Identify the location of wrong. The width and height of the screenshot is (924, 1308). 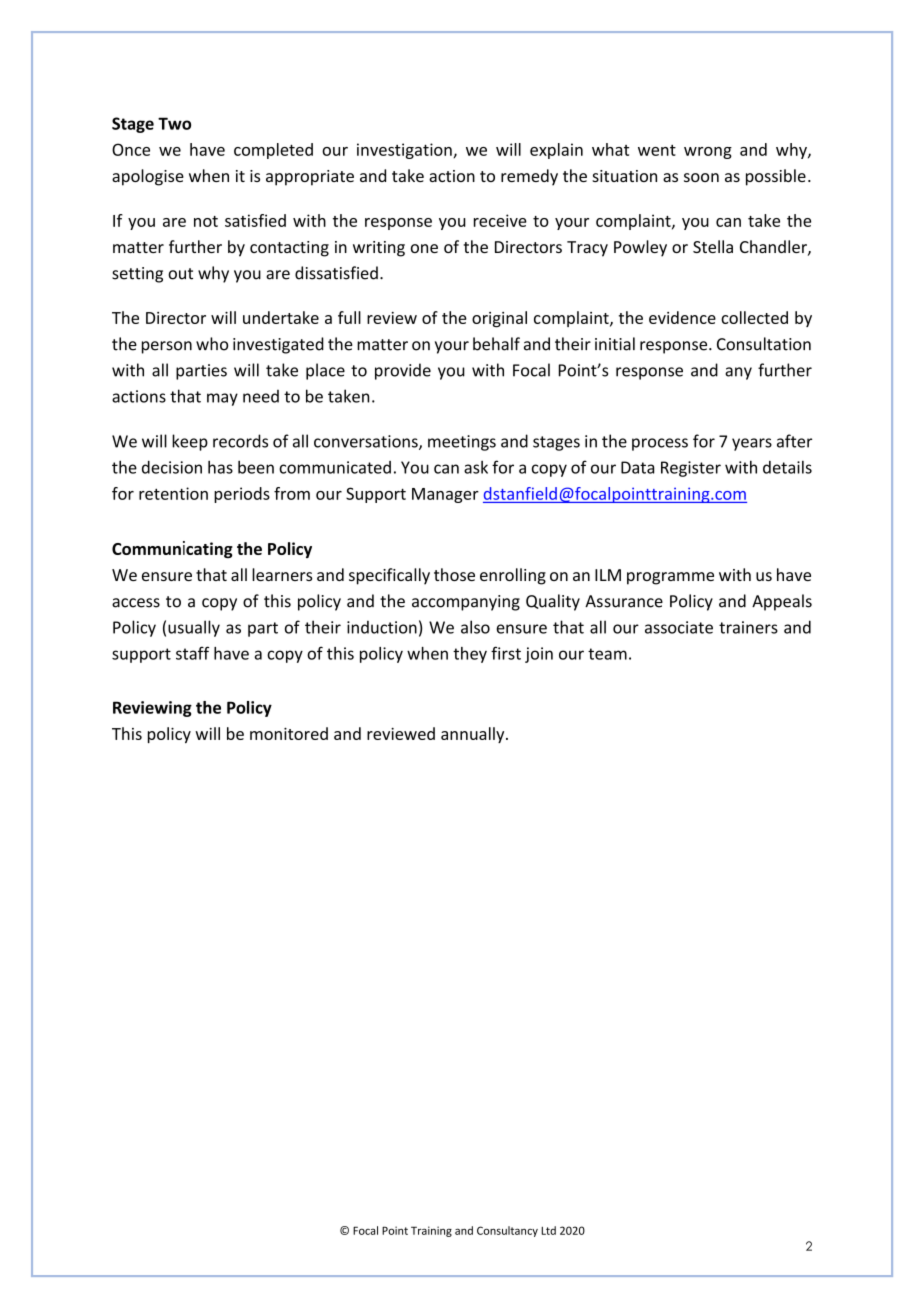
(708, 153).
